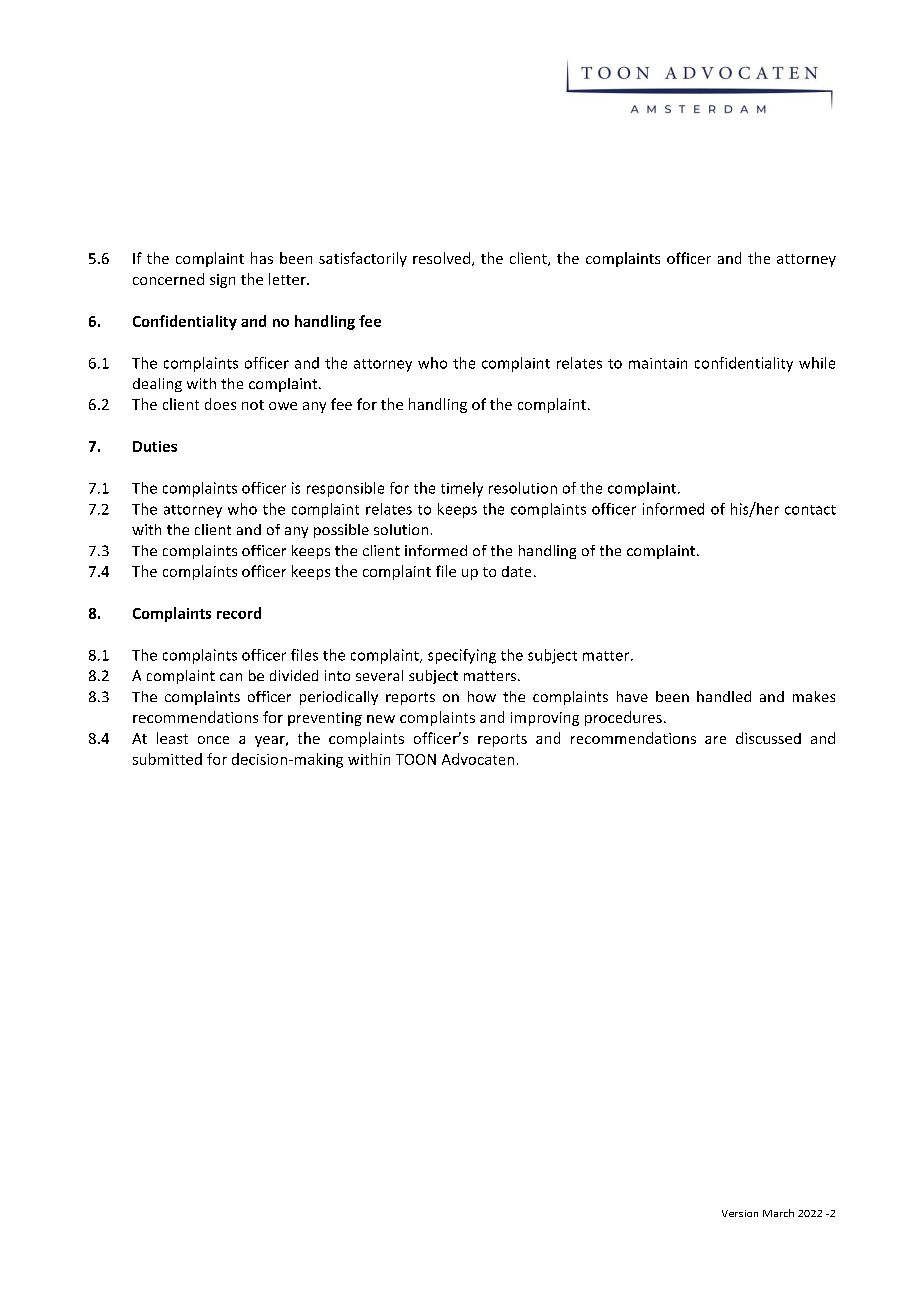  I want to click on are, so click(715, 740).
